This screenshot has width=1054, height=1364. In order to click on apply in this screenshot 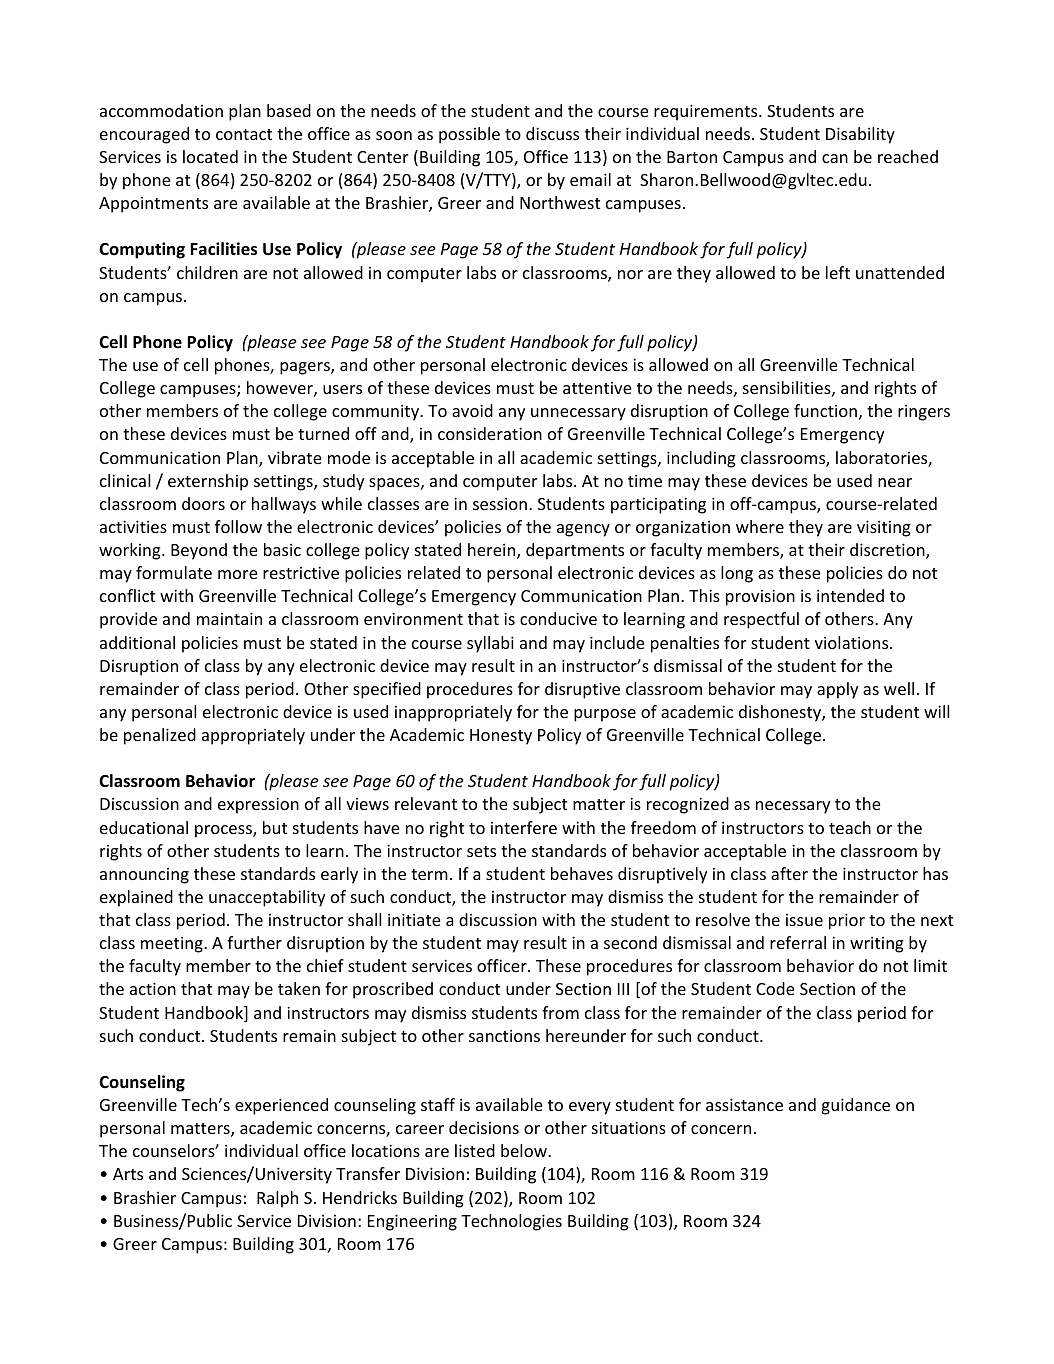, I will do `click(837, 690)`.
